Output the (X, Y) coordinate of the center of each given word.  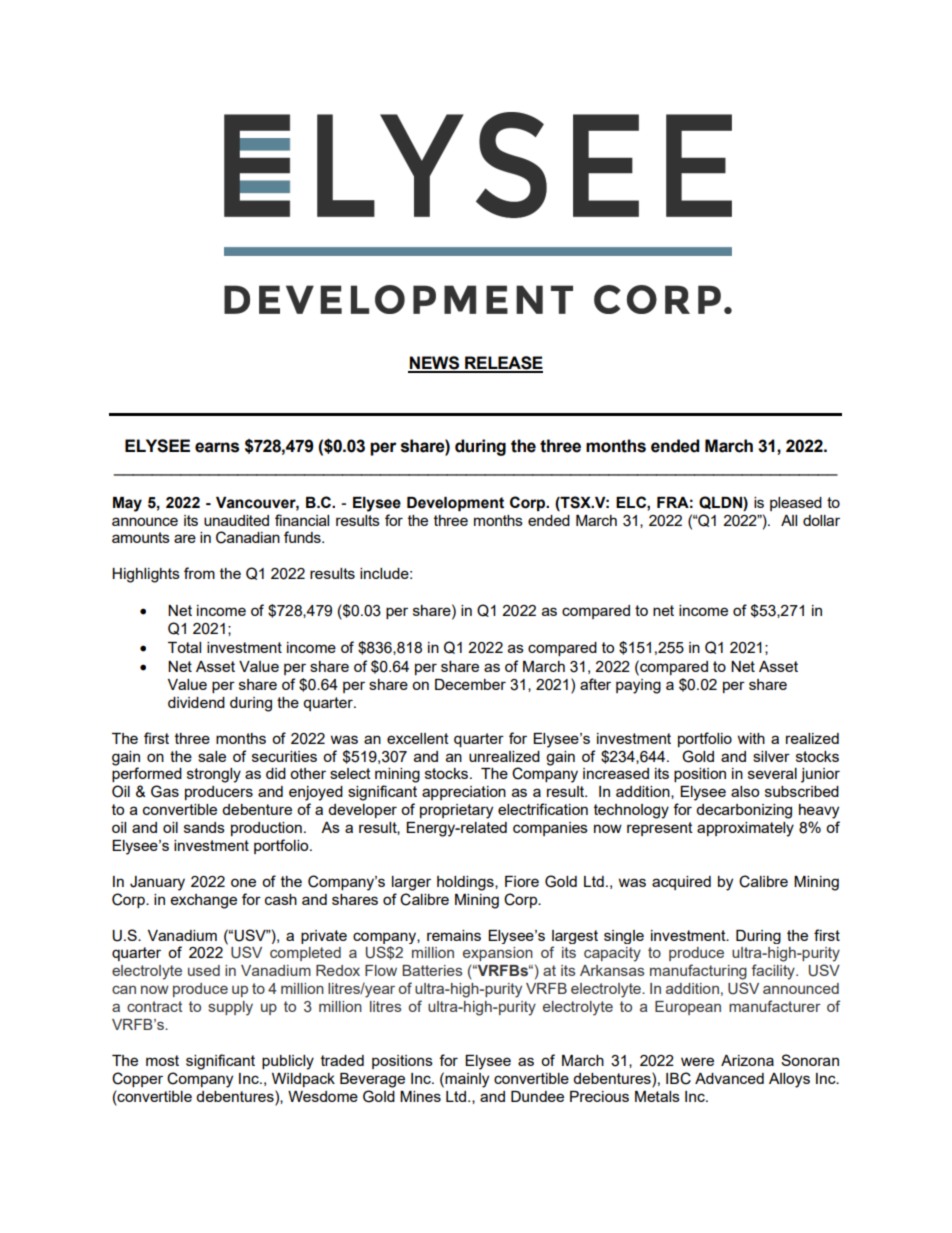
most (162, 1060)
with (751, 738)
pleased (796, 504)
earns (217, 447)
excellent (418, 738)
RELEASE (503, 364)
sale (212, 756)
